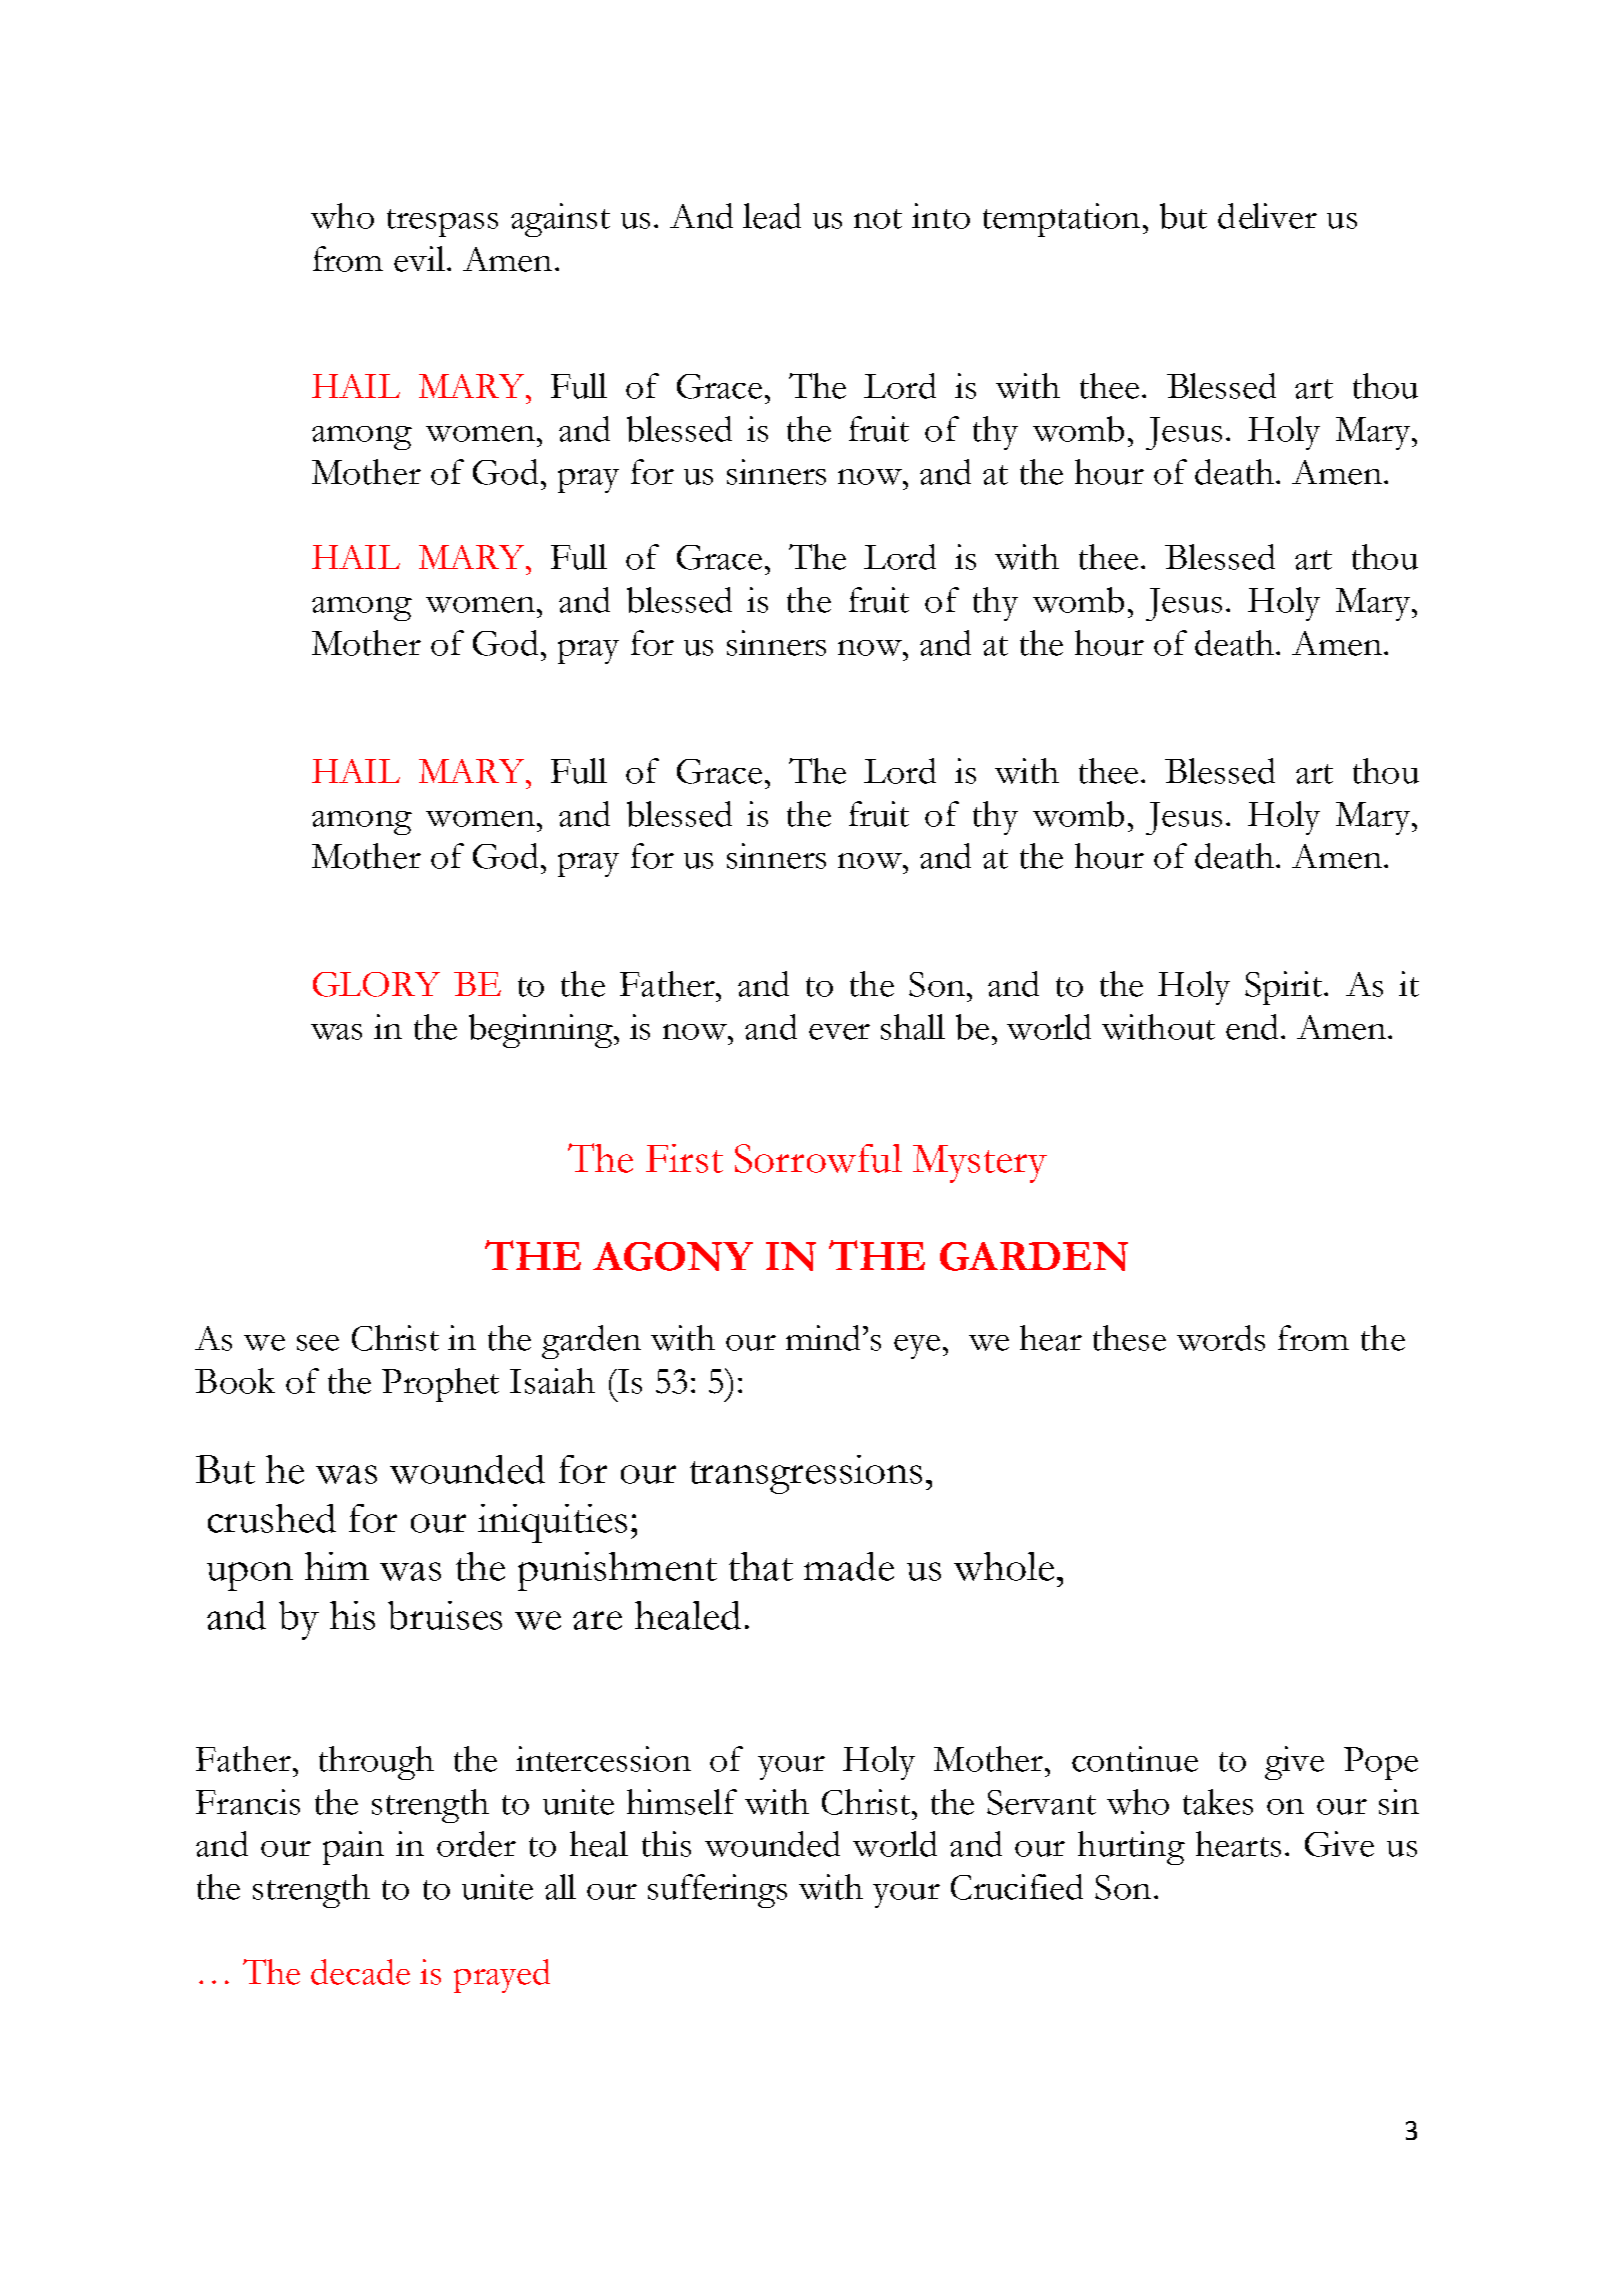 The height and width of the screenshot is (2282, 1614). I want to click on decade, so click(360, 1972).
